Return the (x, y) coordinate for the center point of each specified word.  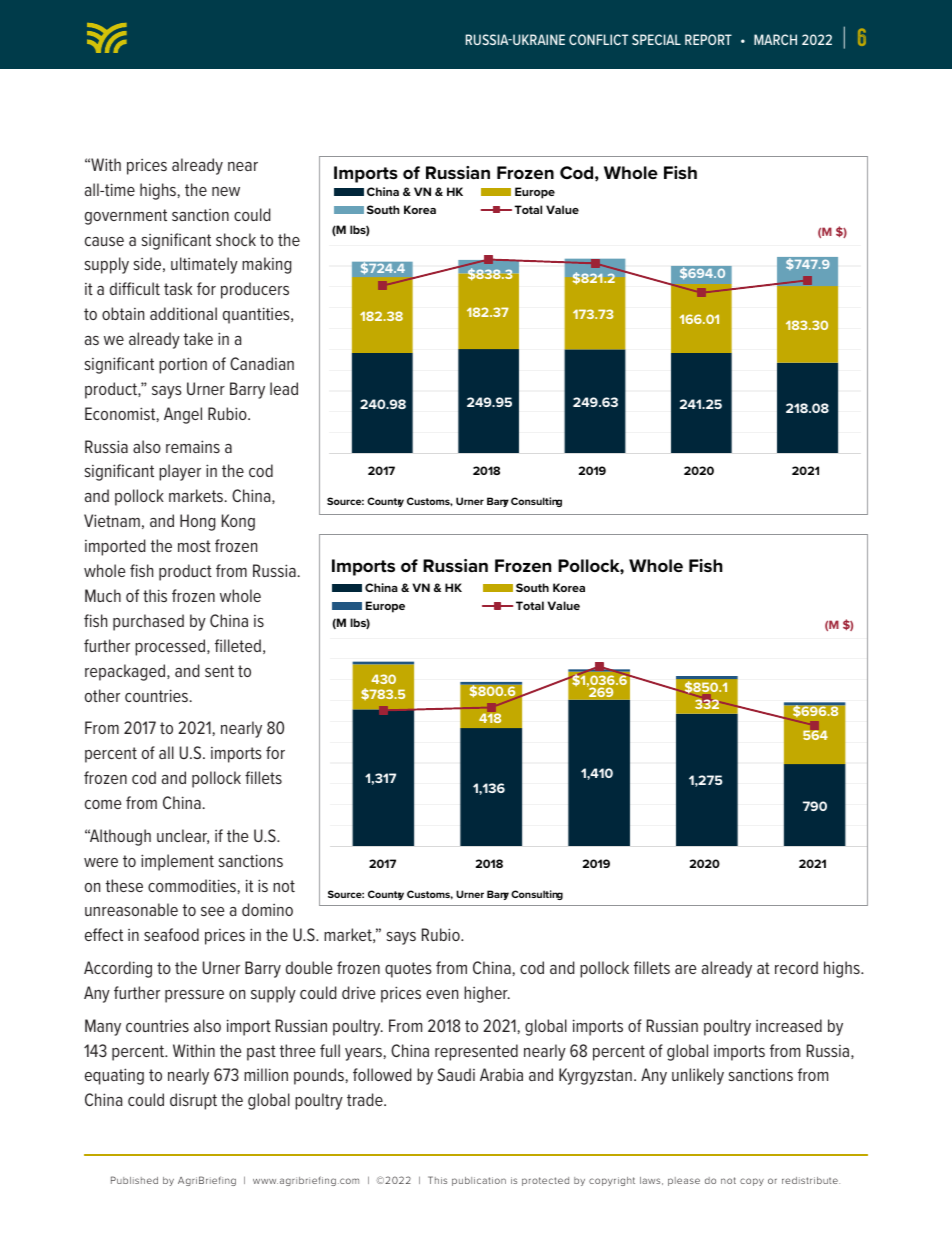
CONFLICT (598, 39)
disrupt (193, 1101)
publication (479, 1181)
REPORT (708, 39)
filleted (238, 645)
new (226, 191)
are (686, 969)
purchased (148, 622)
